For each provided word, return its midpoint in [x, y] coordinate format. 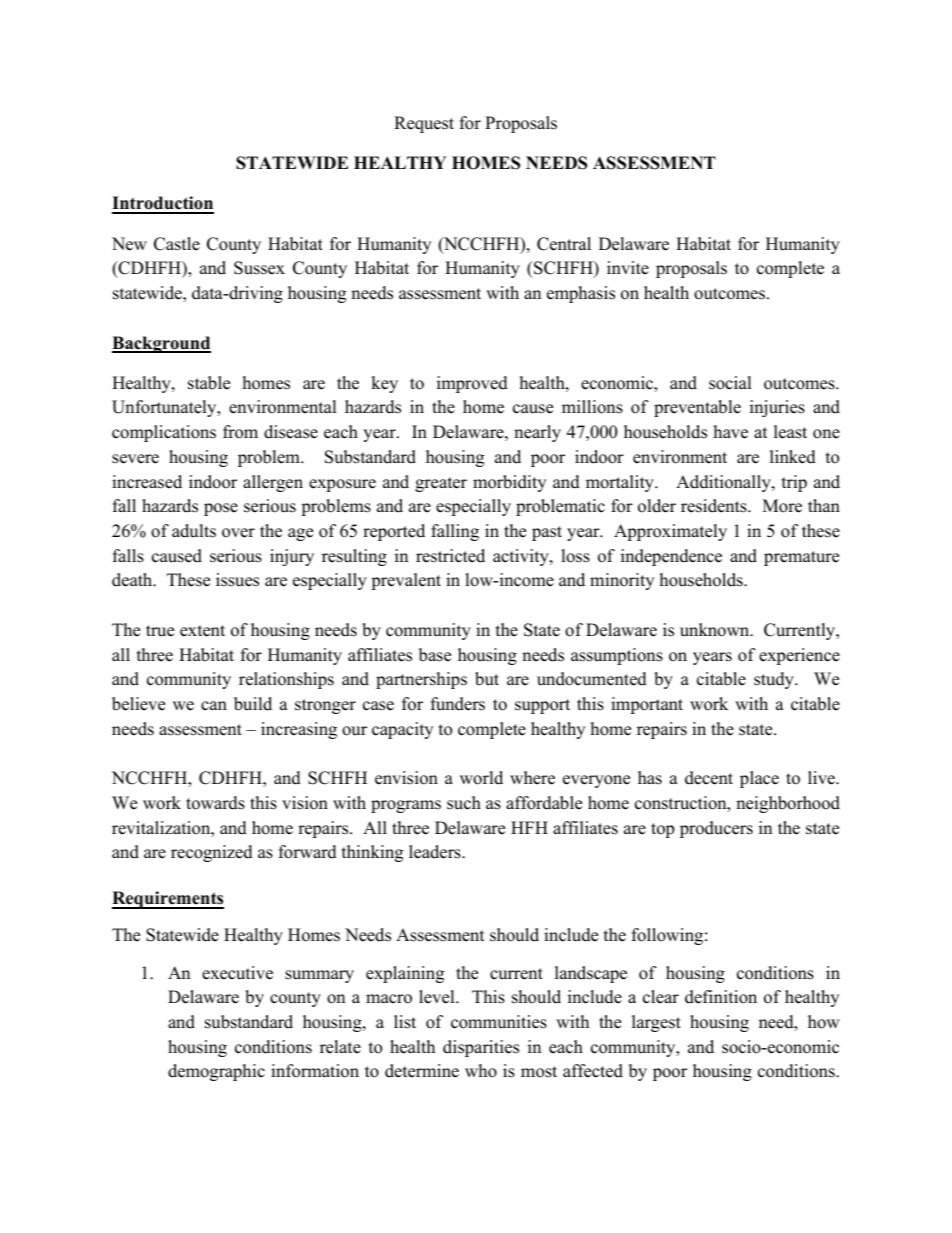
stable [209, 383]
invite [628, 268]
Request [424, 124]
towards [215, 803]
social [730, 383]
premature [801, 558]
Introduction [163, 204]
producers [716, 829]
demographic [216, 1072]
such [464, 803]
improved [472, 384]
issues [237, 580]
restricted [450, 556]
